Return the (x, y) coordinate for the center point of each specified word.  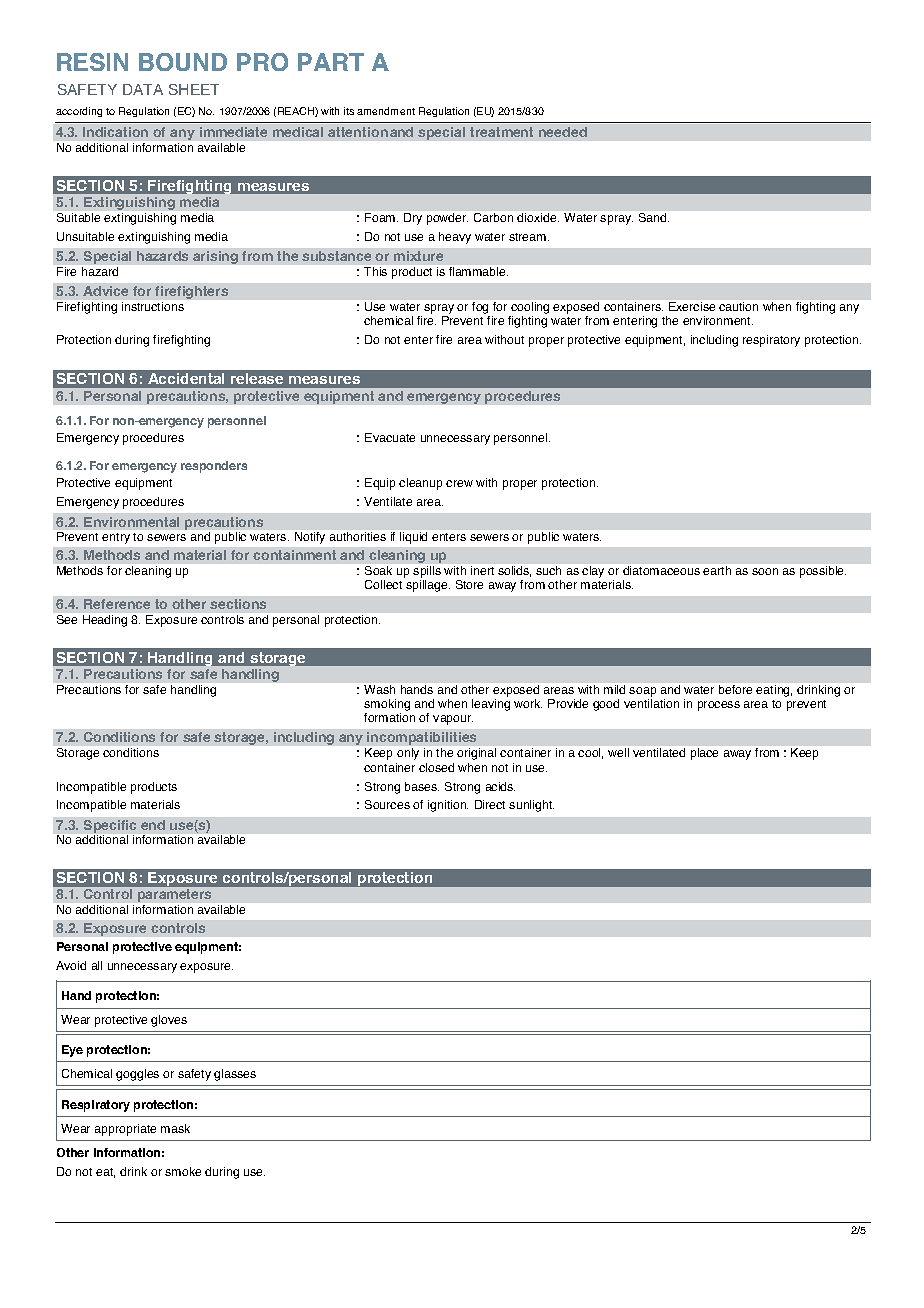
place (704, 754)
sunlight (531, 806)
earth (717, 570)
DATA (143, 89)
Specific (110, 826)
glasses (235, 1075)
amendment (386, 111)
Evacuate (390, 437)
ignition (448, 806)
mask (175, 1128)
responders (214, 467)
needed (563, 132)
